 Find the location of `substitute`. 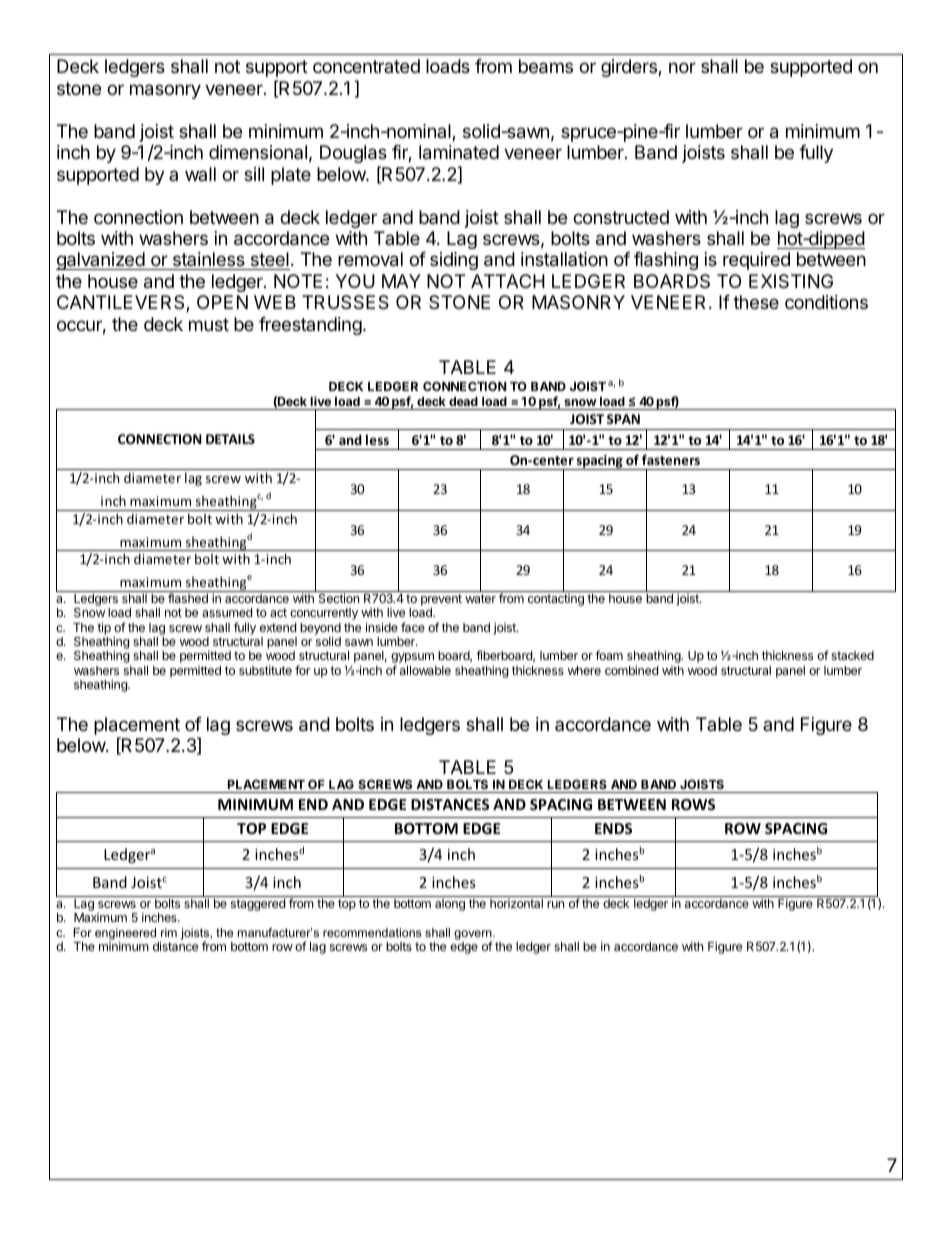

substitute is located at coordinates (265, 670).
